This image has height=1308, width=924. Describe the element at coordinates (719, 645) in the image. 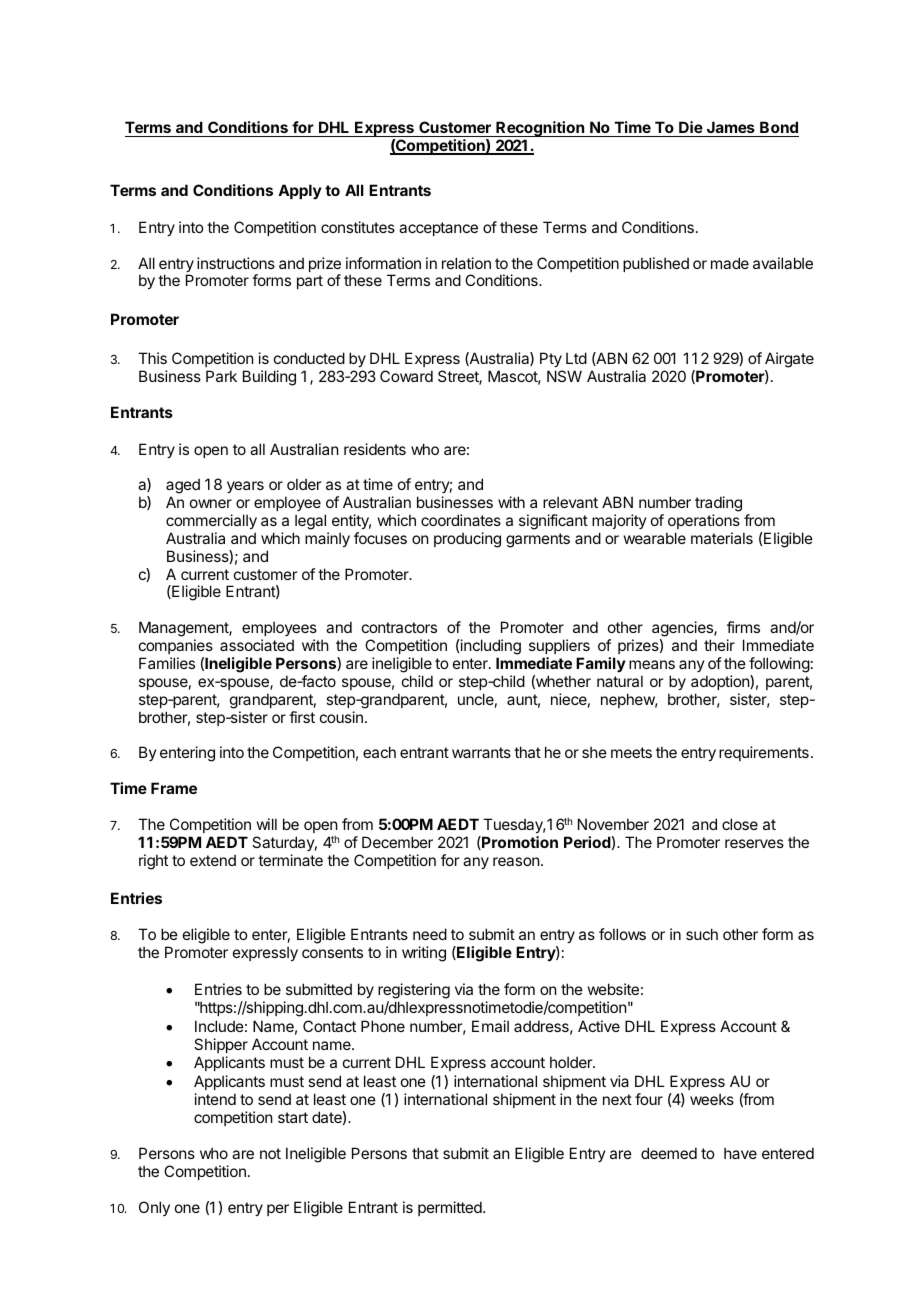

I see `their` at that location.
